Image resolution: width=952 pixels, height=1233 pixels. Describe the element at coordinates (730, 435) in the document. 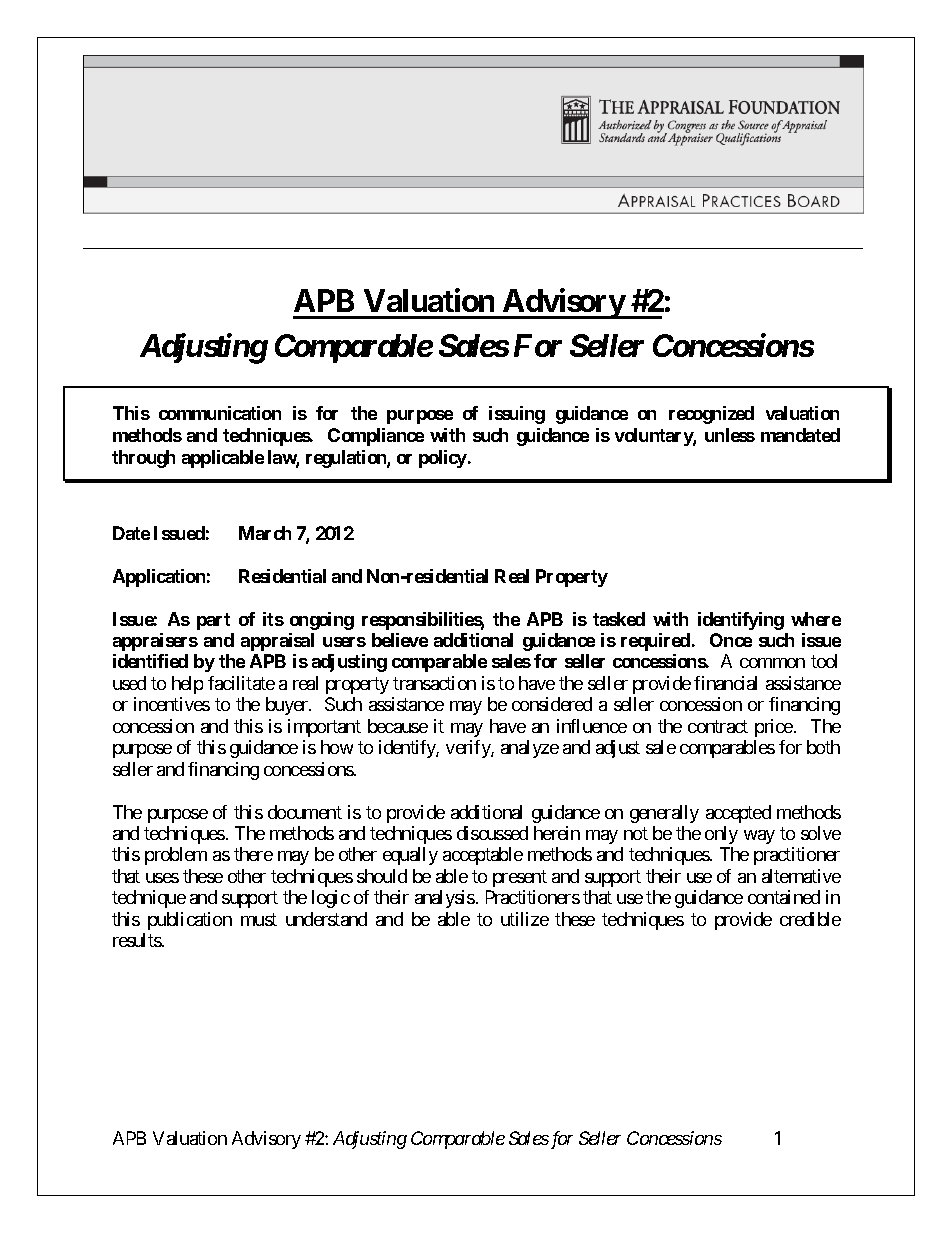

I see `unless` at that location.
